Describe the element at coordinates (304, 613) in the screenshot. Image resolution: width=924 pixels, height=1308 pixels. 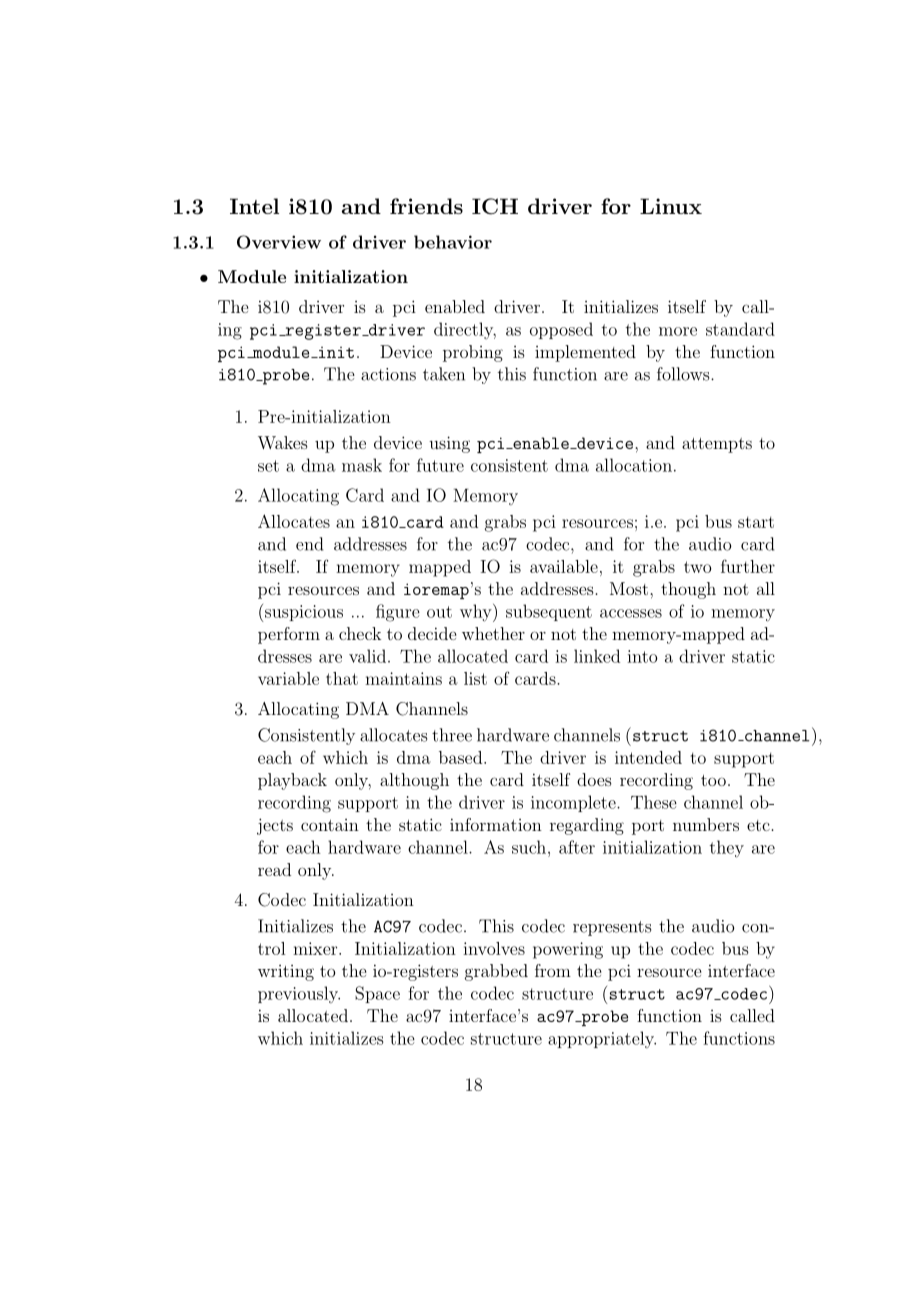
I see `suspicious` at that location.
